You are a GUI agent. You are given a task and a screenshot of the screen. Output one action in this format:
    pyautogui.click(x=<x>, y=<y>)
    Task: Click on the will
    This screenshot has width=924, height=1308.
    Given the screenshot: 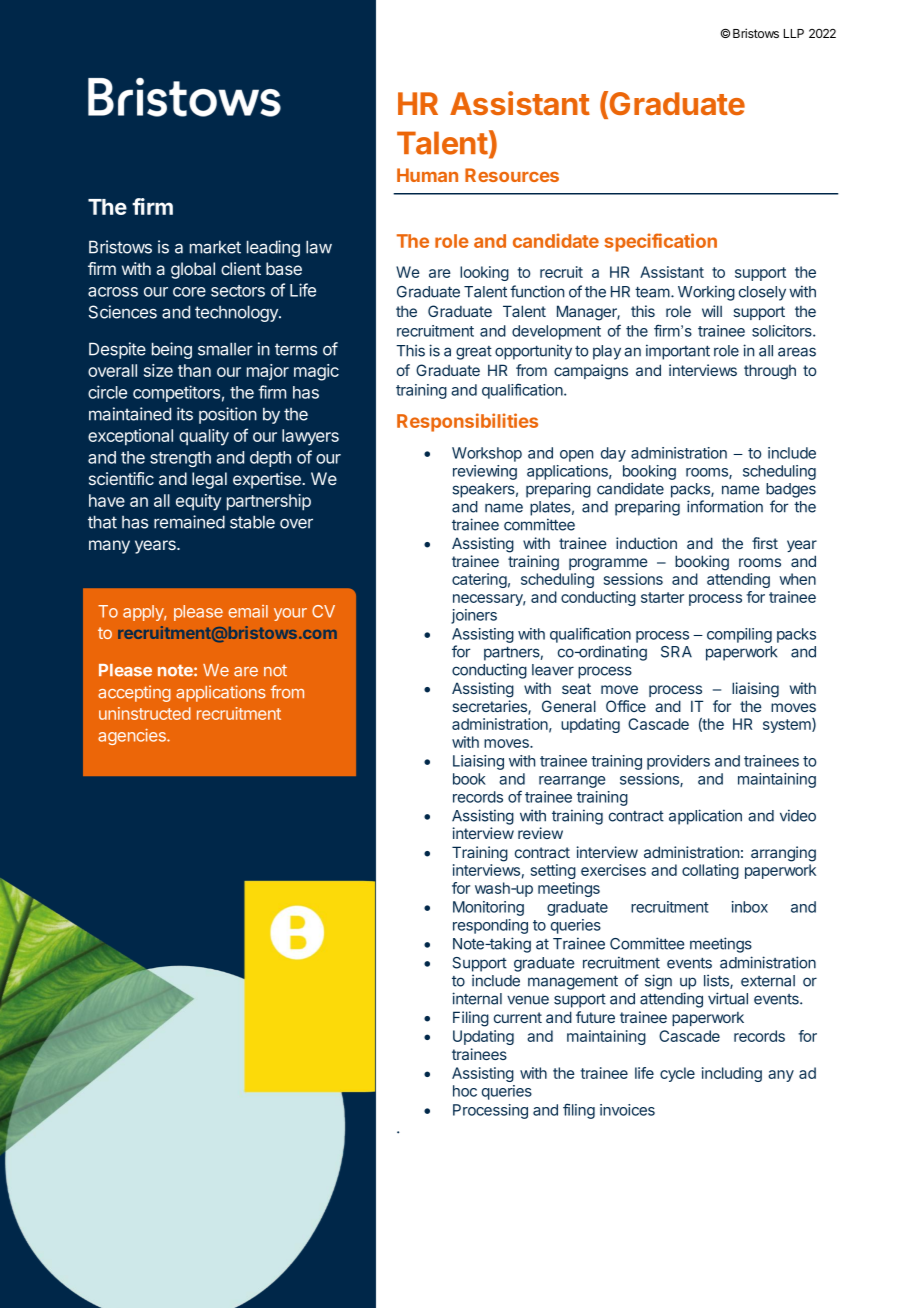 What is the action you would take?
    pyautogui.click(x=712, y=311)
